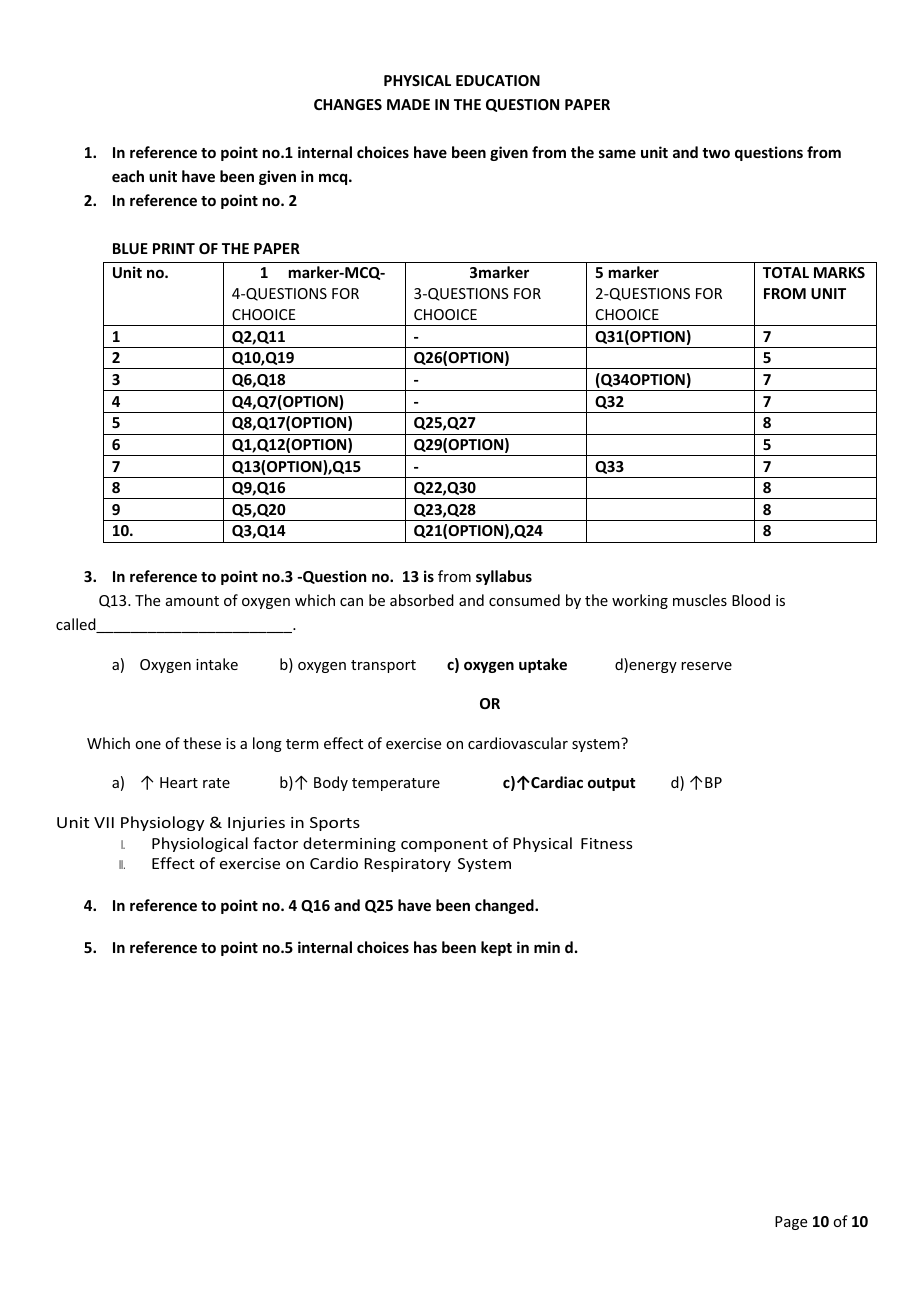  Describe the element at coordinates (425, 947) in the page. I see `has` at that location.
